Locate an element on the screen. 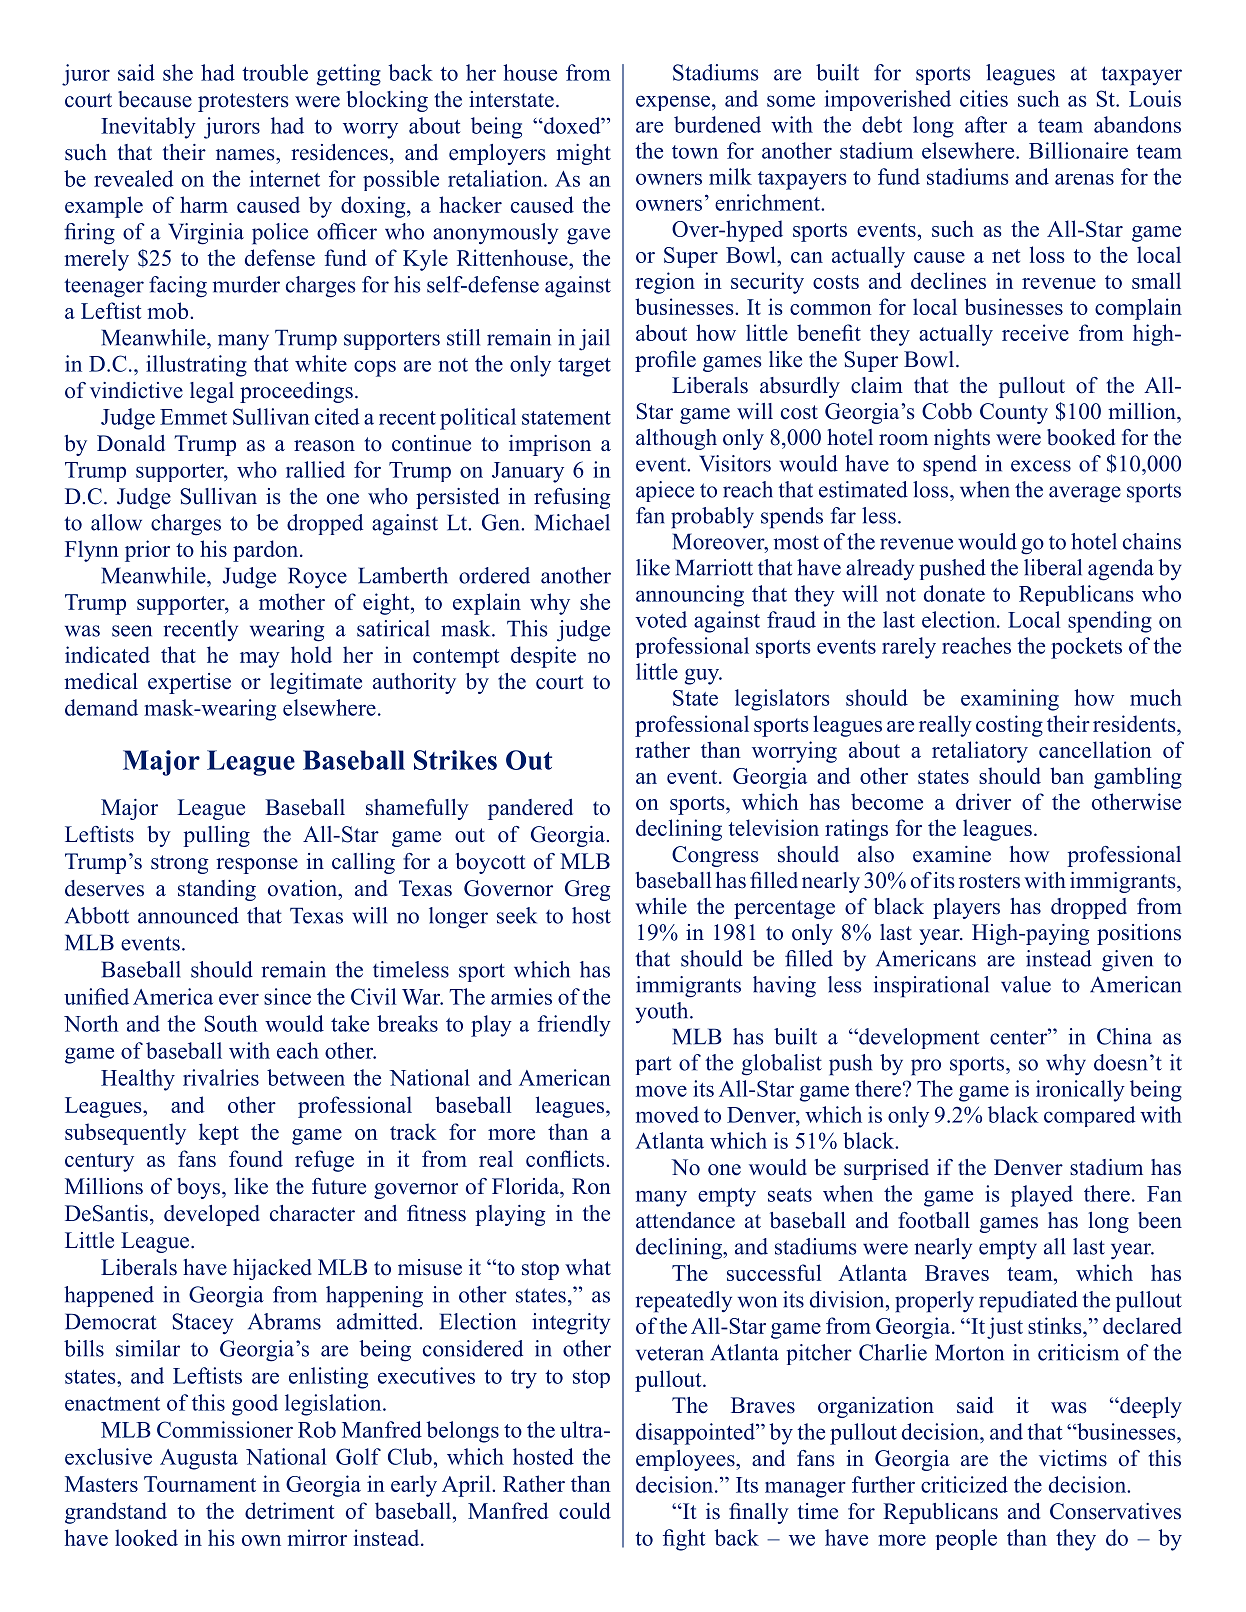 This screenshot has height=1612, width=1246. driver is located at coordinates (983, 801).
